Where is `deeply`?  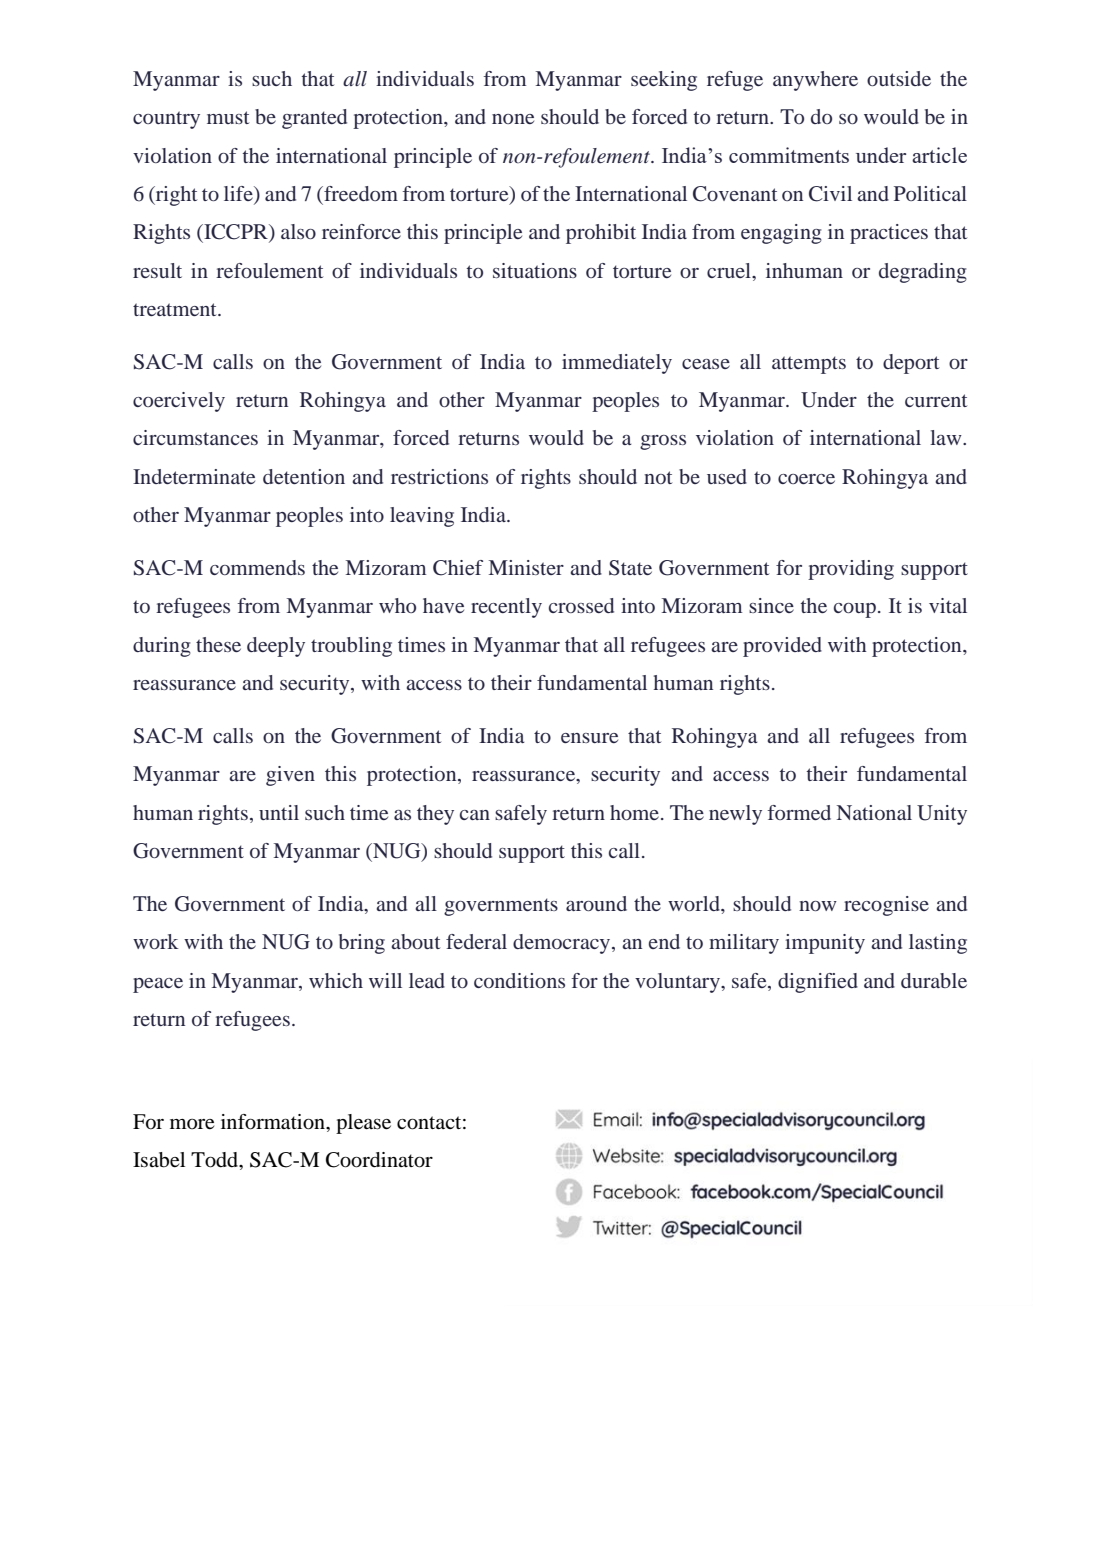 deeply is located at coordinates (276, 647).
